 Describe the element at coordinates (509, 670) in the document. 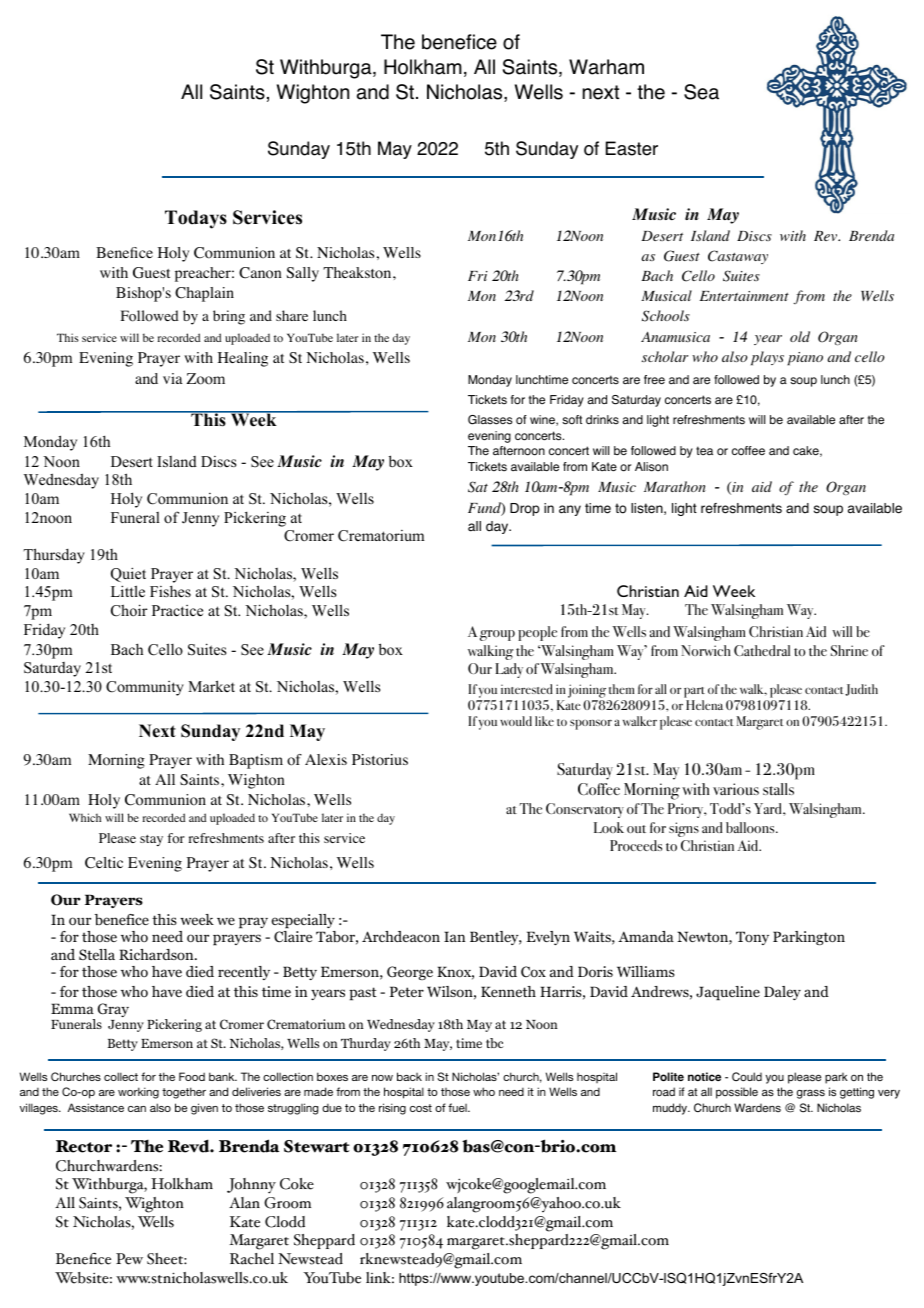

I see `Lady` at that location.
